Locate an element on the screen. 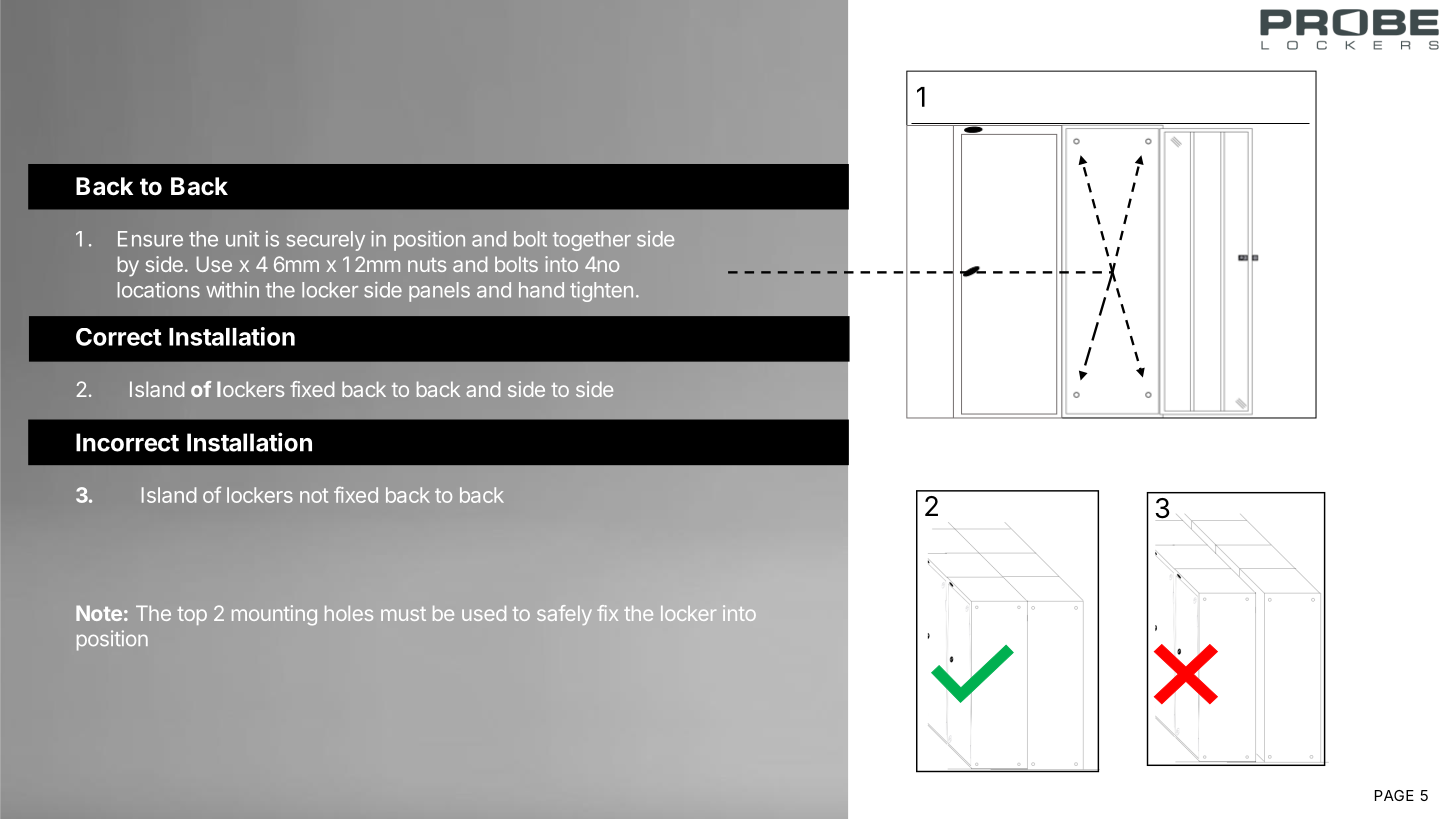  together is located at coordinates (592, 241).
